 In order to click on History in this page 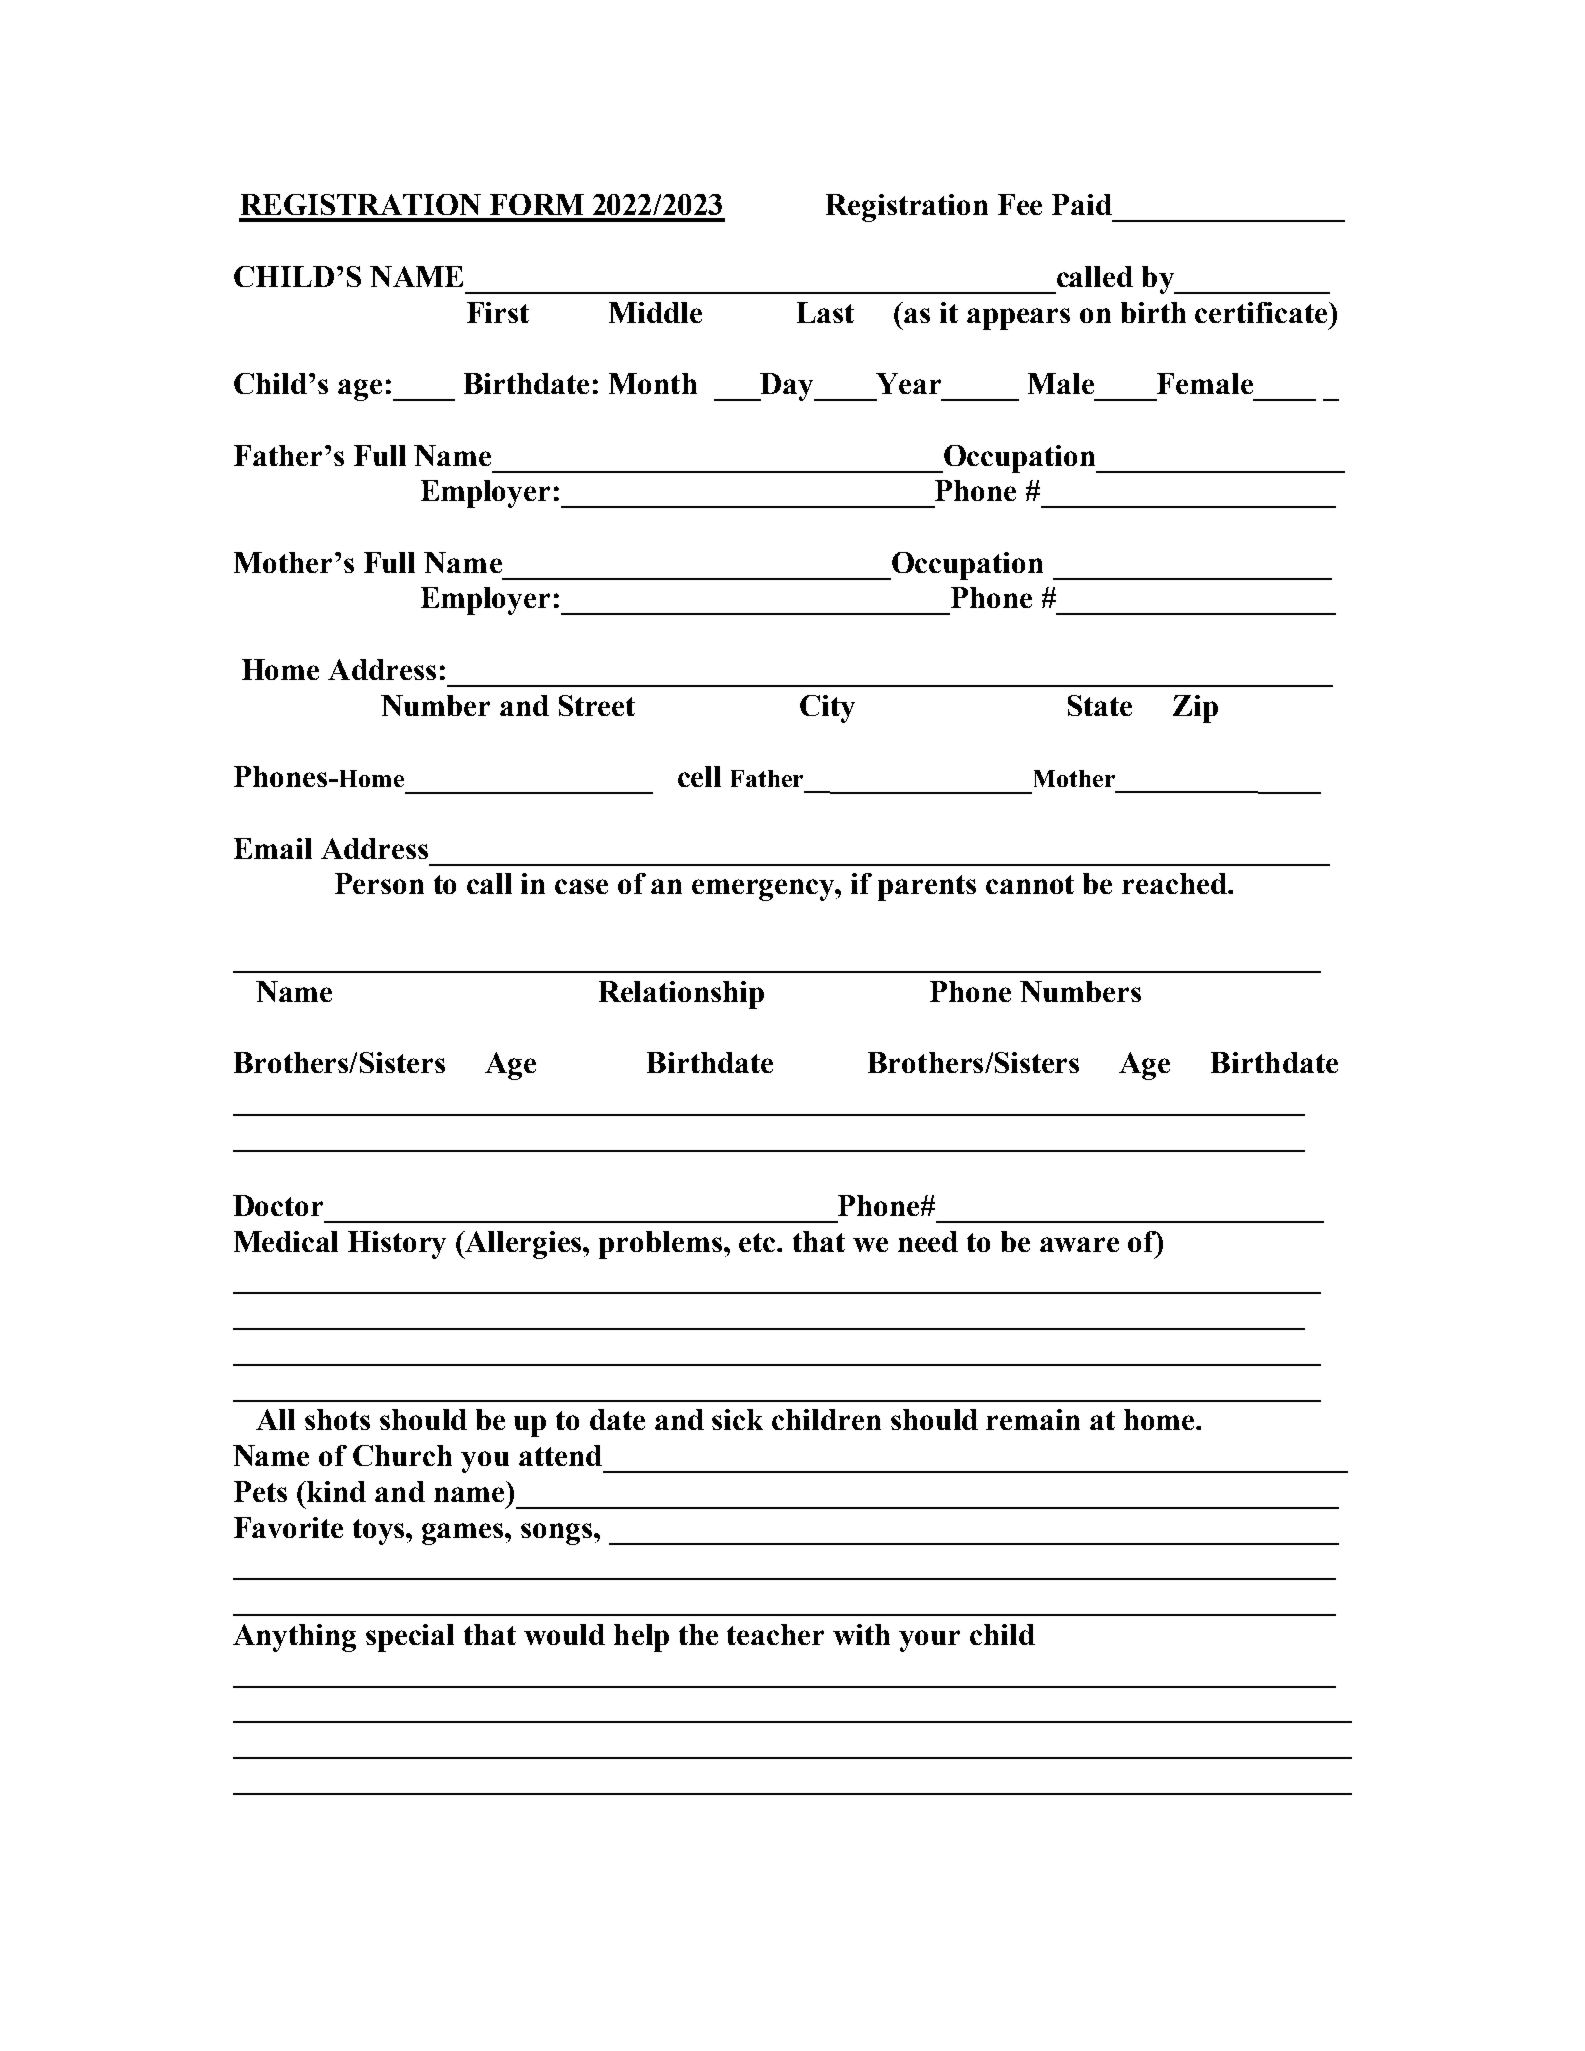, I will do `click(397, 1245)`.
